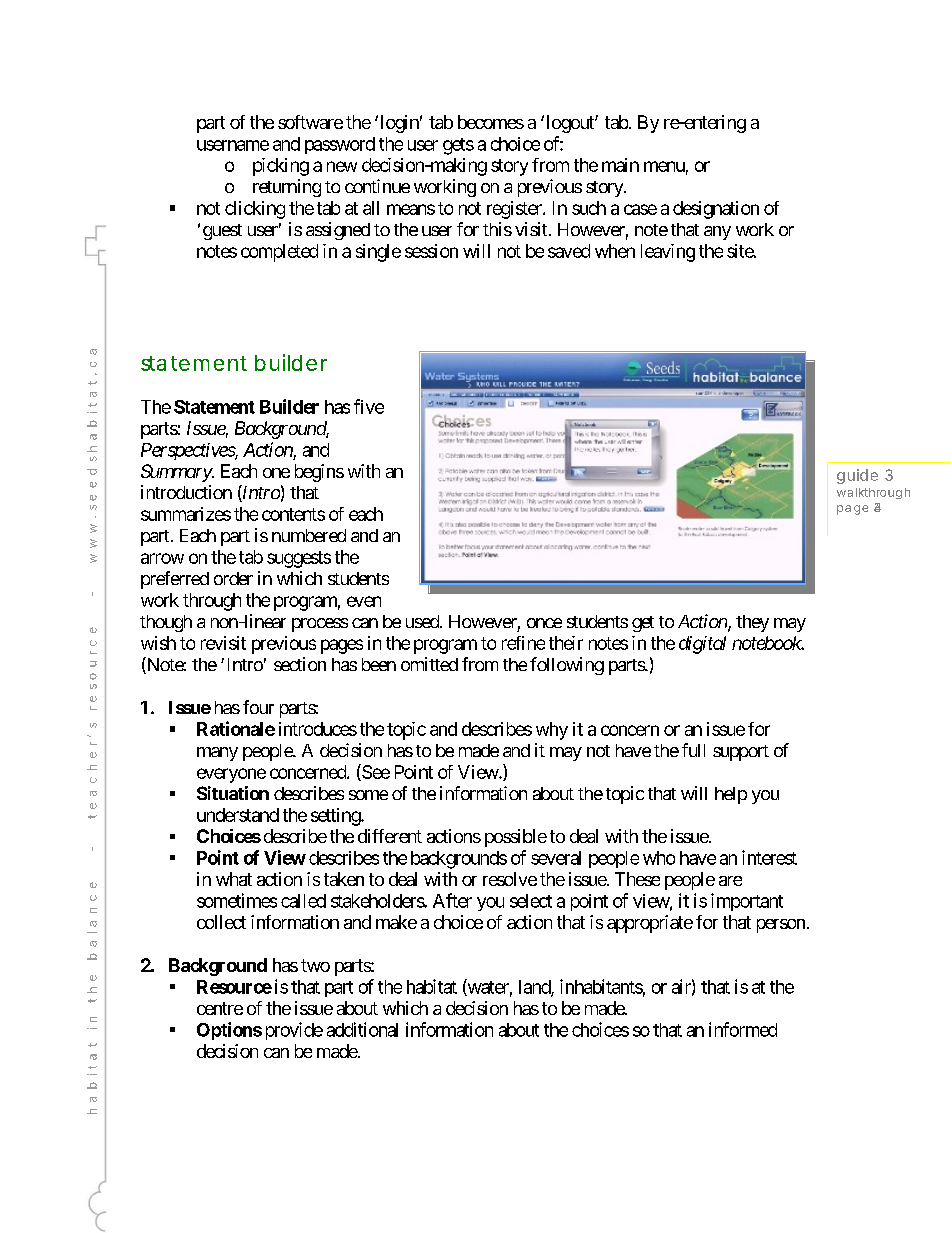 This screenshot has height=1233, width=952. Describe the element at coordinates (220, 1008) in the screenshot. I see `centre` at that location.
